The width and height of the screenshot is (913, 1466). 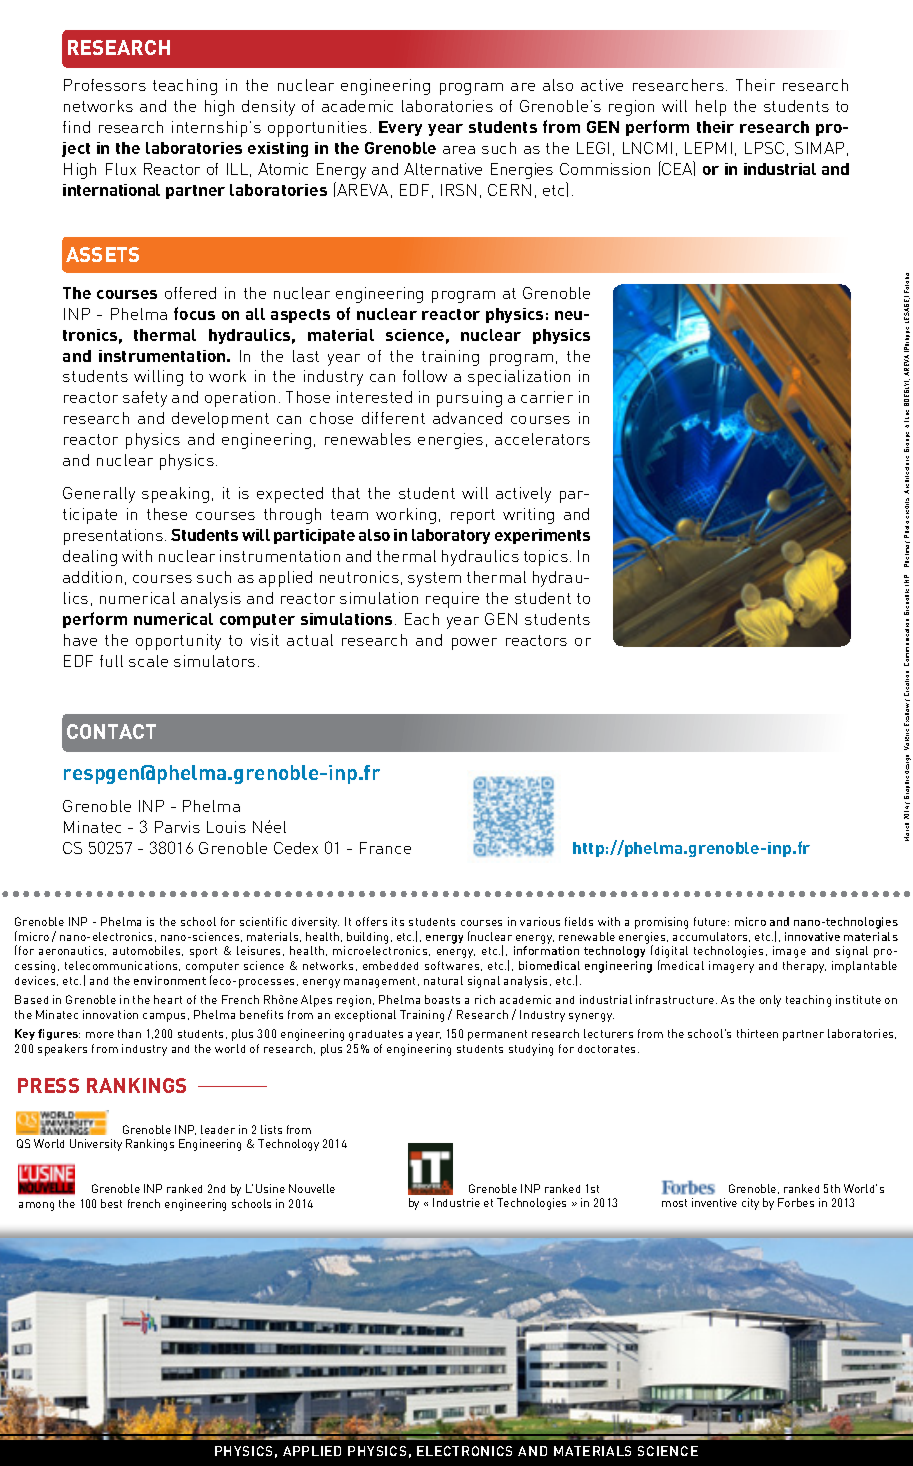 I want to click on presentations, so click(x=113, y=537).
